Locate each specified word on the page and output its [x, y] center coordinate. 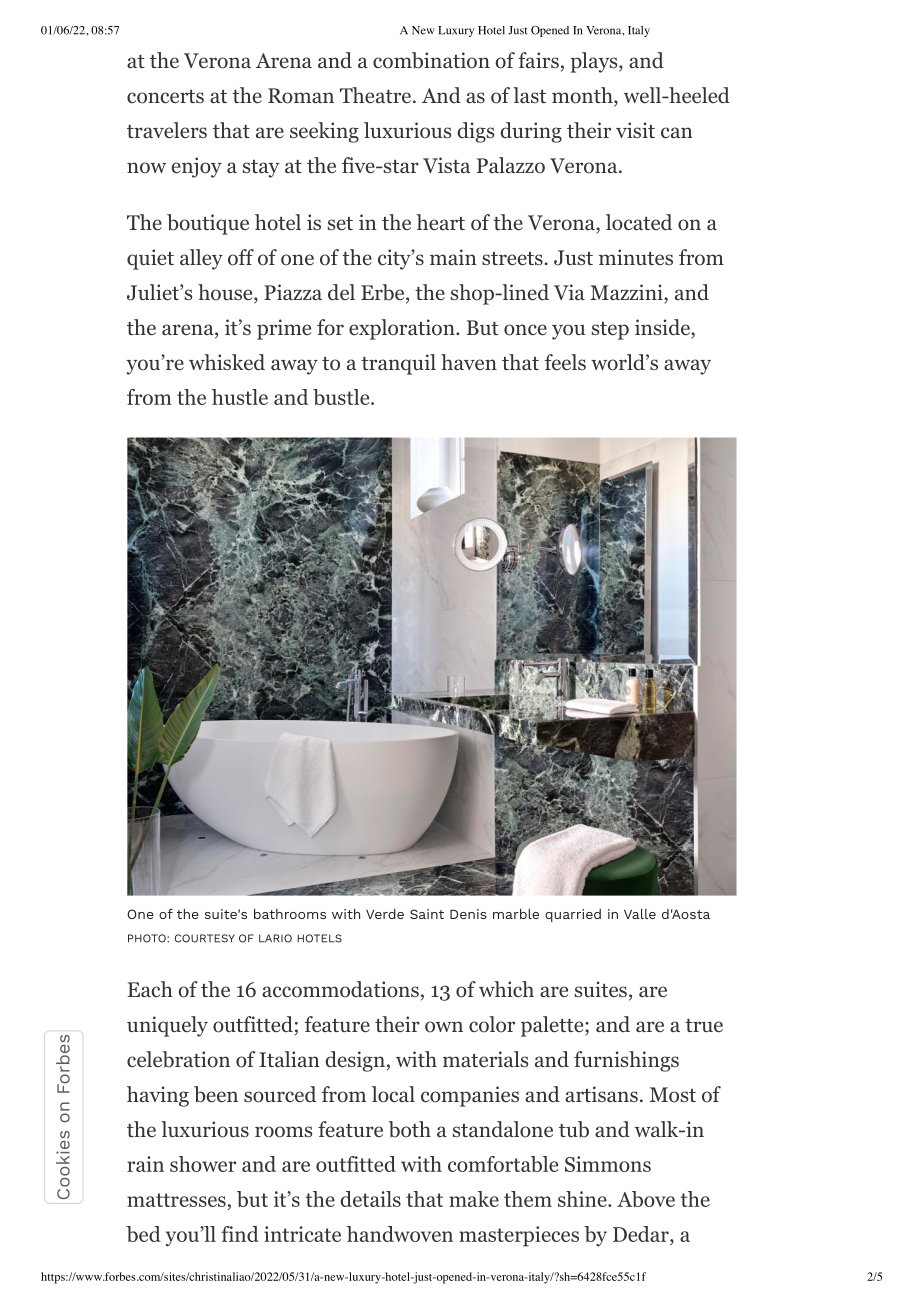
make [474, 1199]
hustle [240, 397]
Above [646, 1199]
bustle [342, 397]
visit [635, 130]
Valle [640, 914]
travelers [167, 130]
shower [203, 1164]
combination [431, 60]
